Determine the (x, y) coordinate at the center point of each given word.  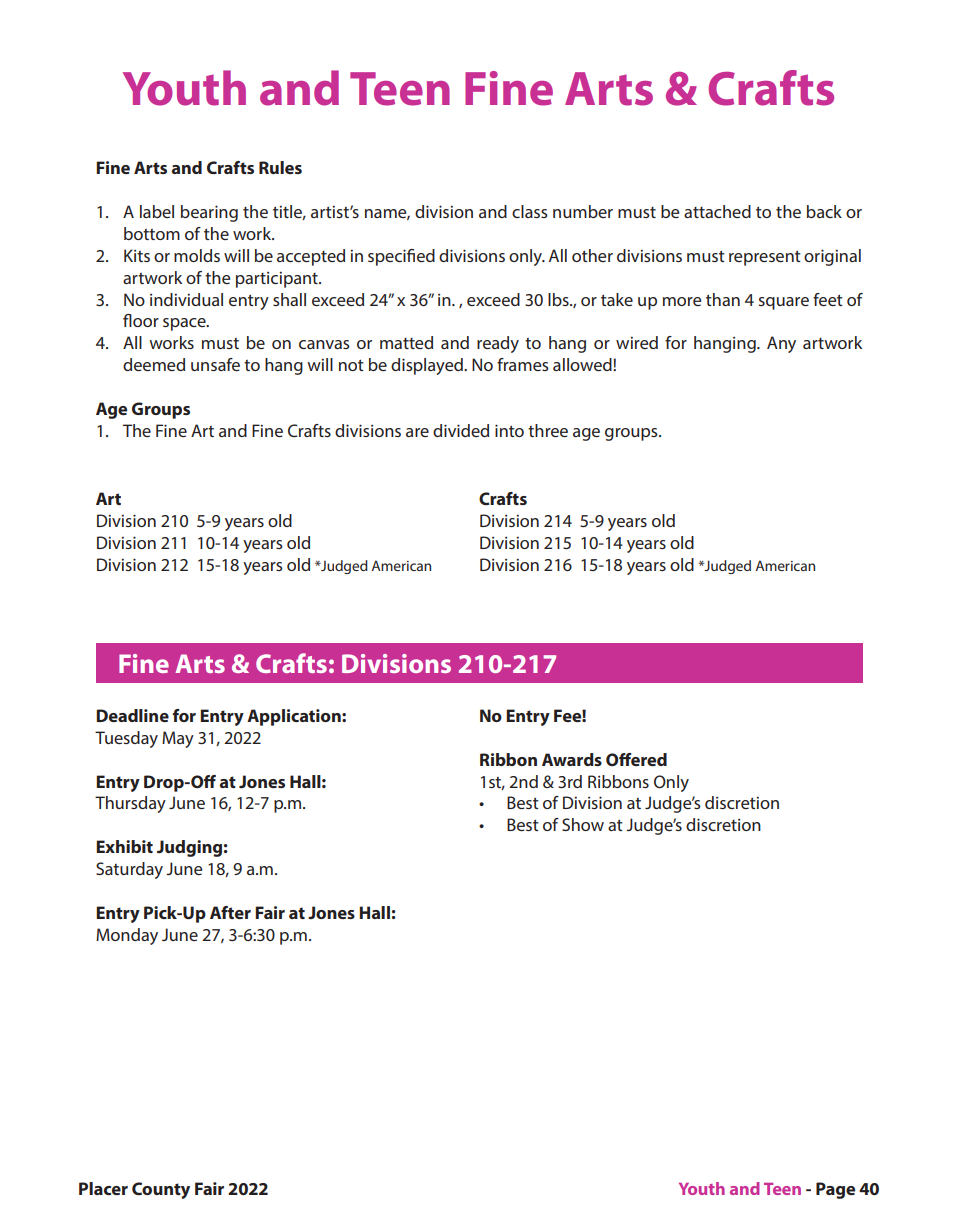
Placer (103, 1188)
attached (717, 211)
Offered (636, 759)
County (161, 1190)
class (530, 211)
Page (835, 1190)
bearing (209, 213)
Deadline (132, 715)
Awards (572, 759)
